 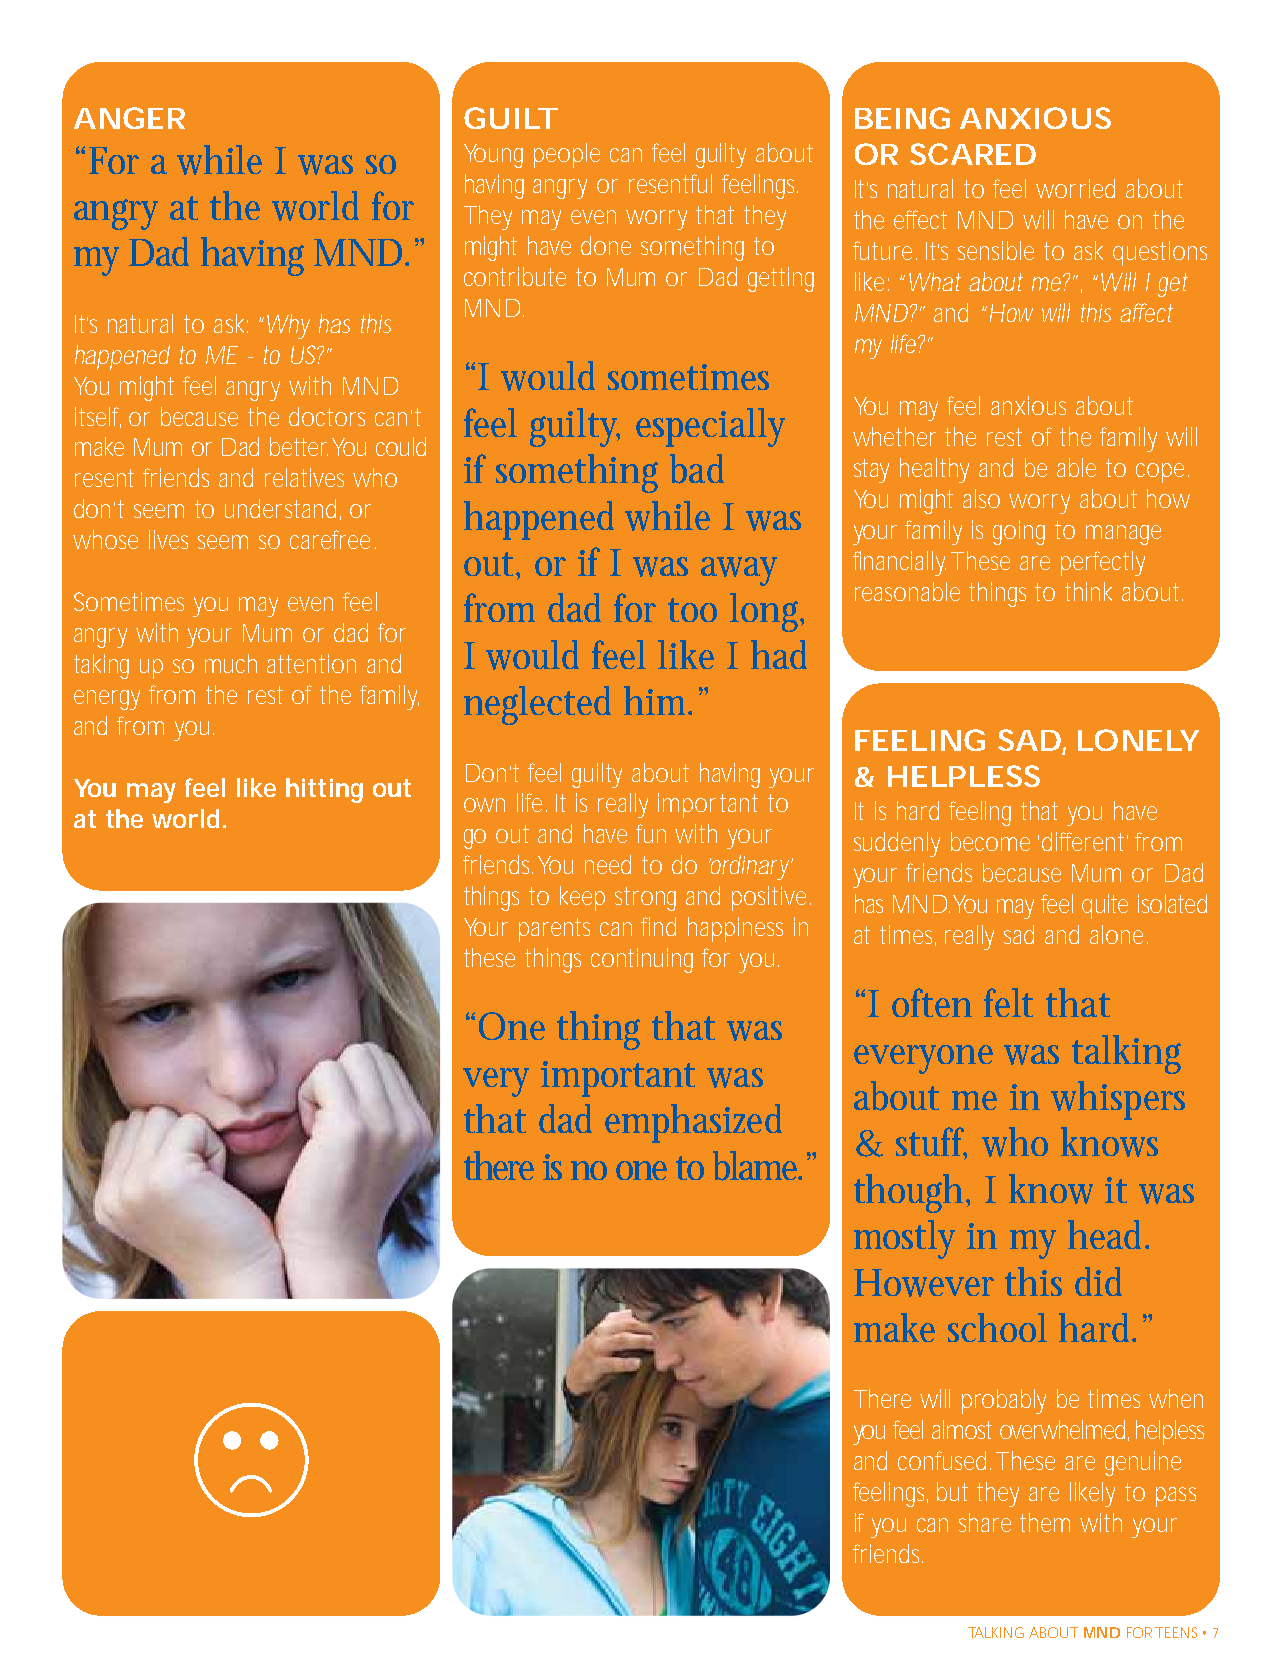 I want to click on emphasized, so click(x=693, y=1123).
